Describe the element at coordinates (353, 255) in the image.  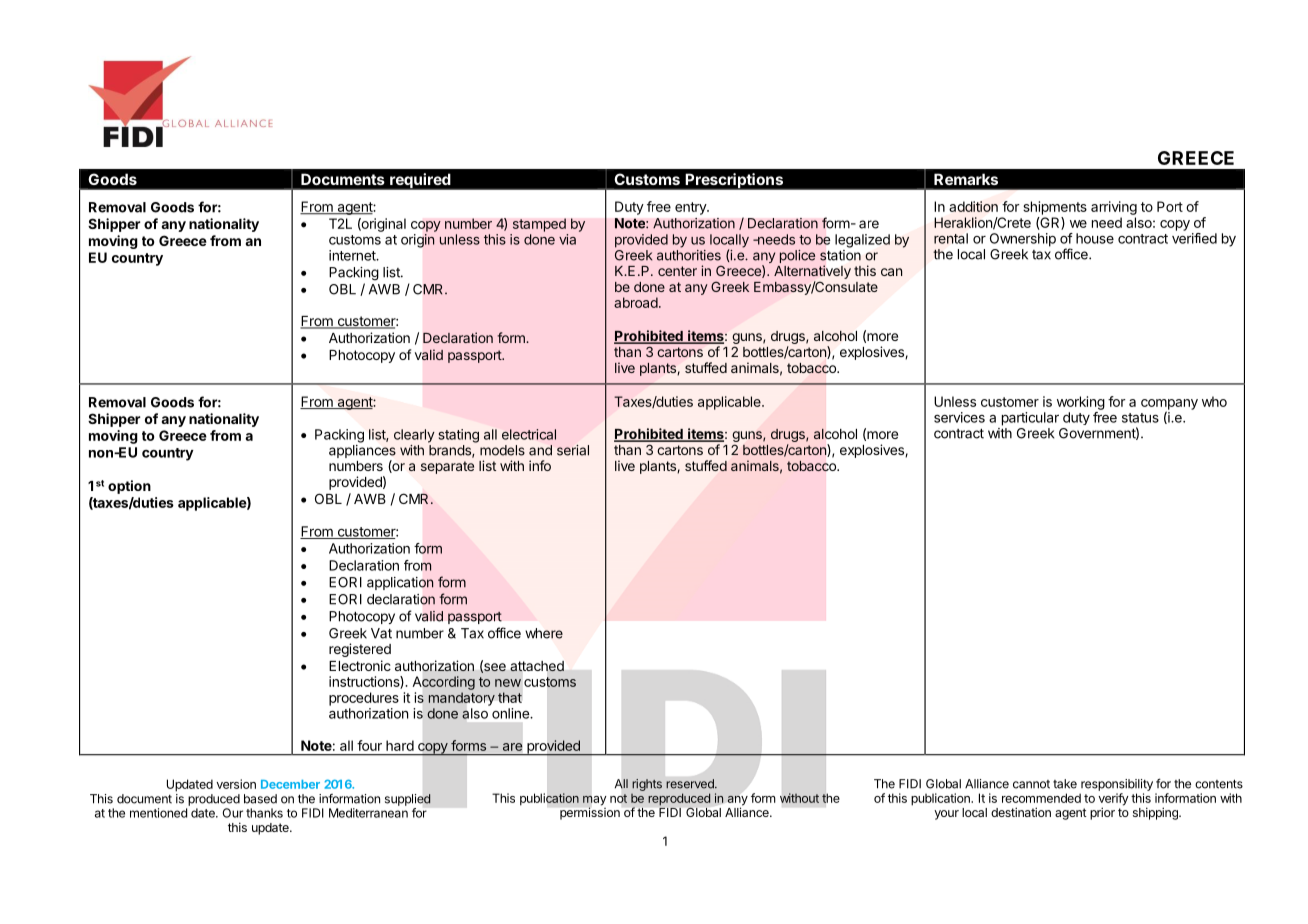
I see `internet` at that location.
